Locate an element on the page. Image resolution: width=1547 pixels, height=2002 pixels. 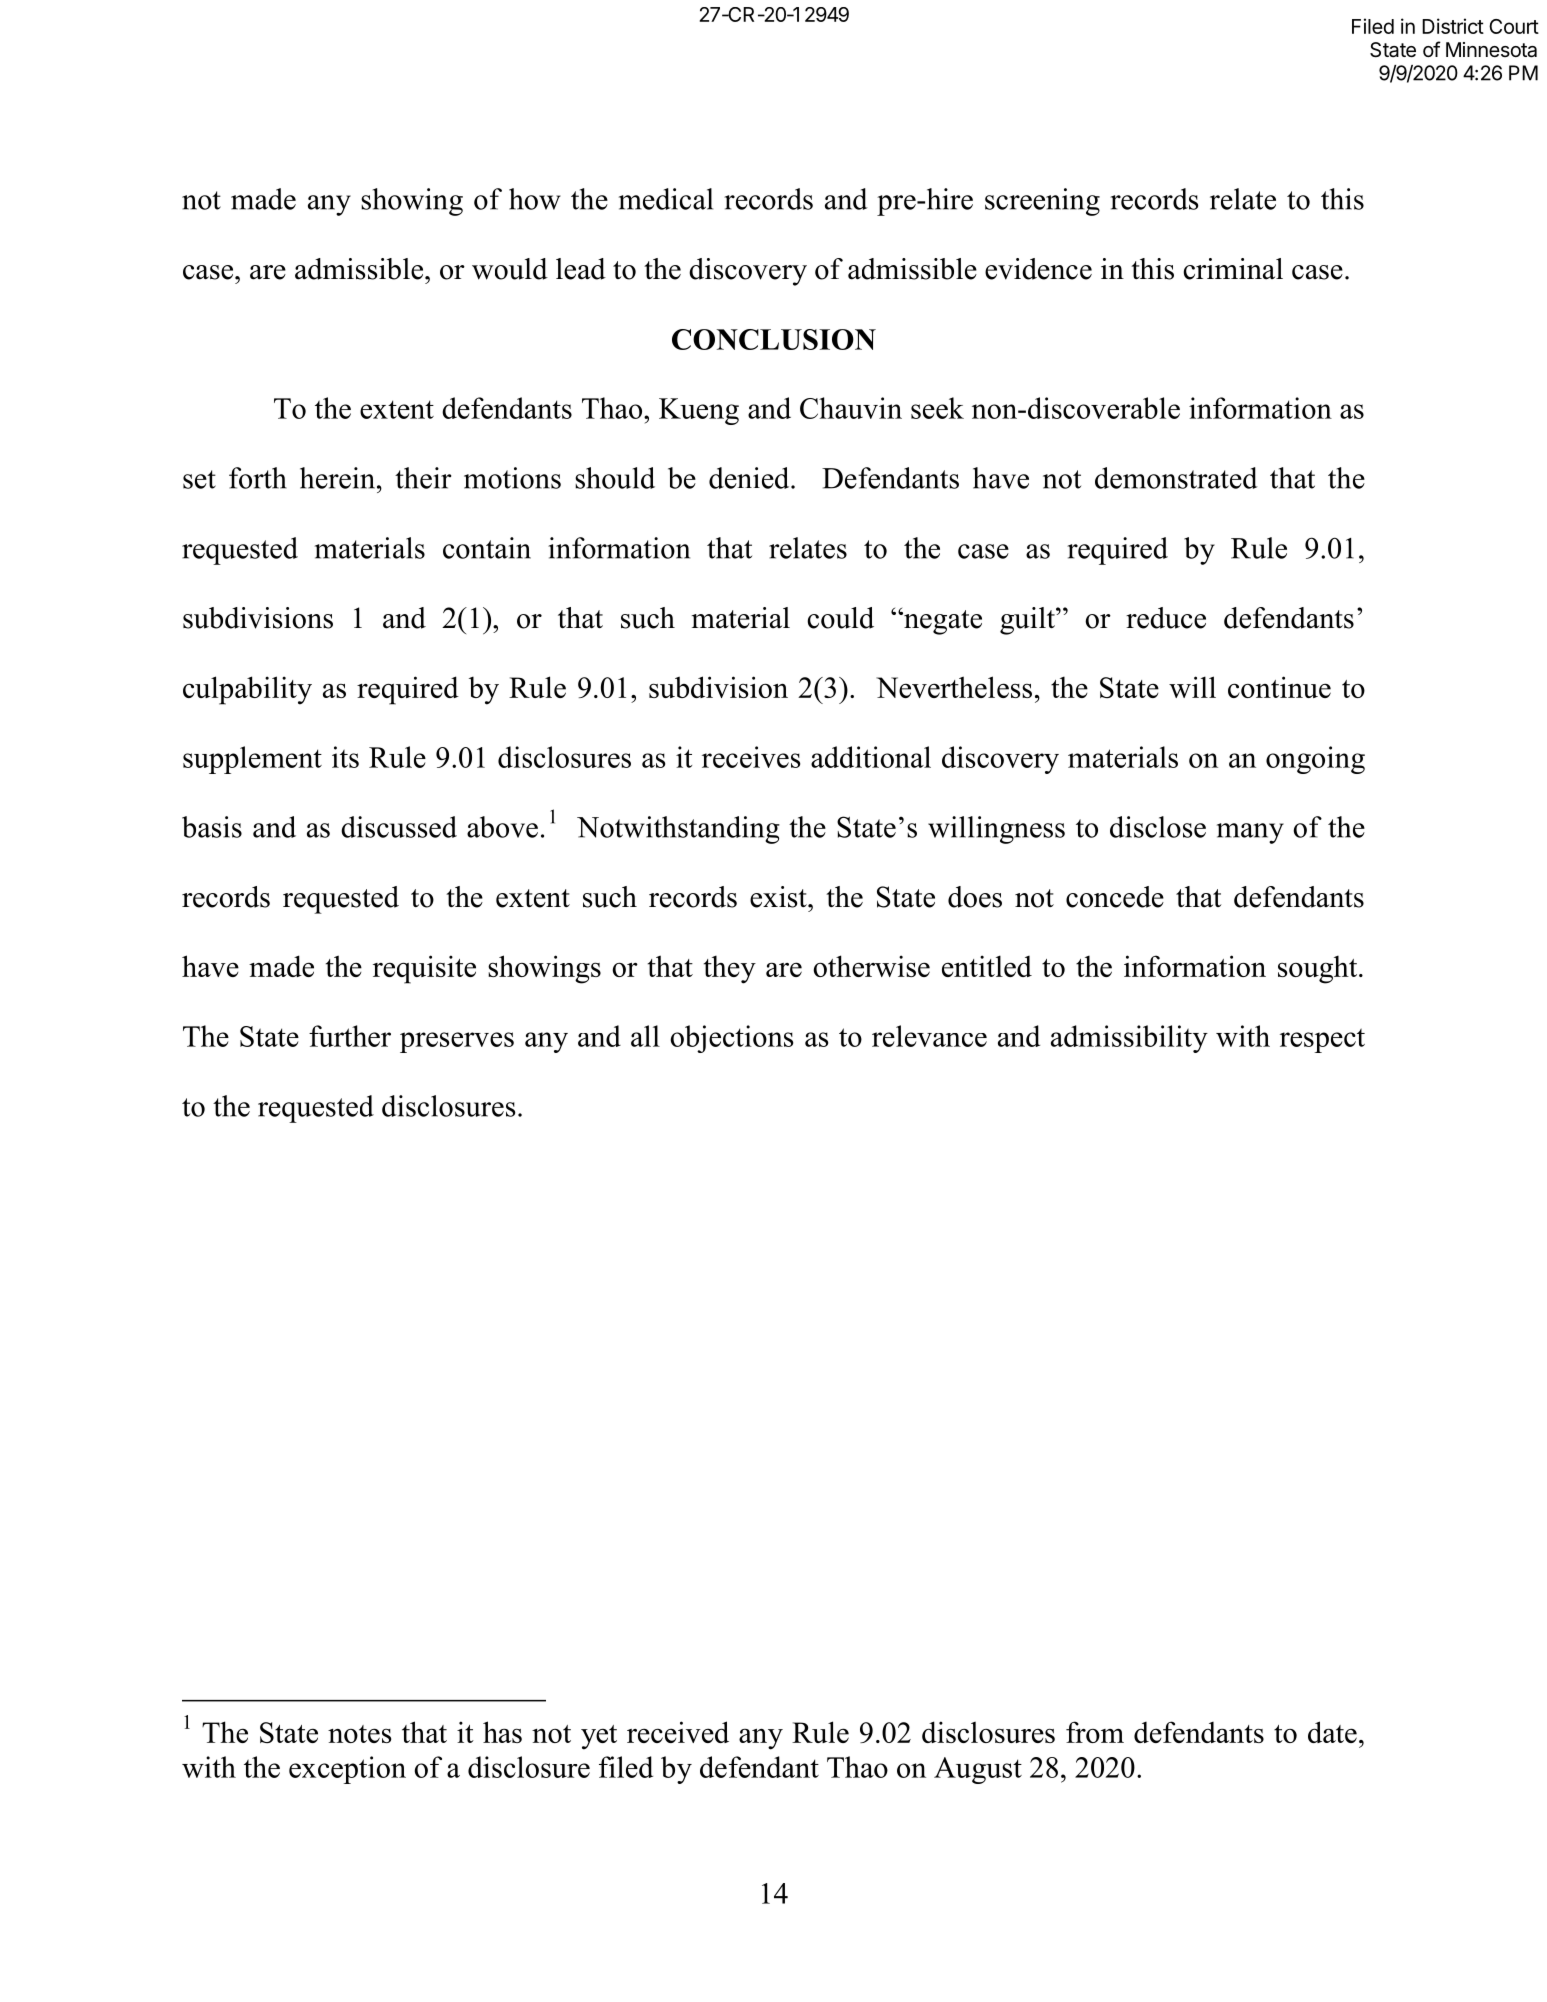
further is located at coordinates (350, 1036).
